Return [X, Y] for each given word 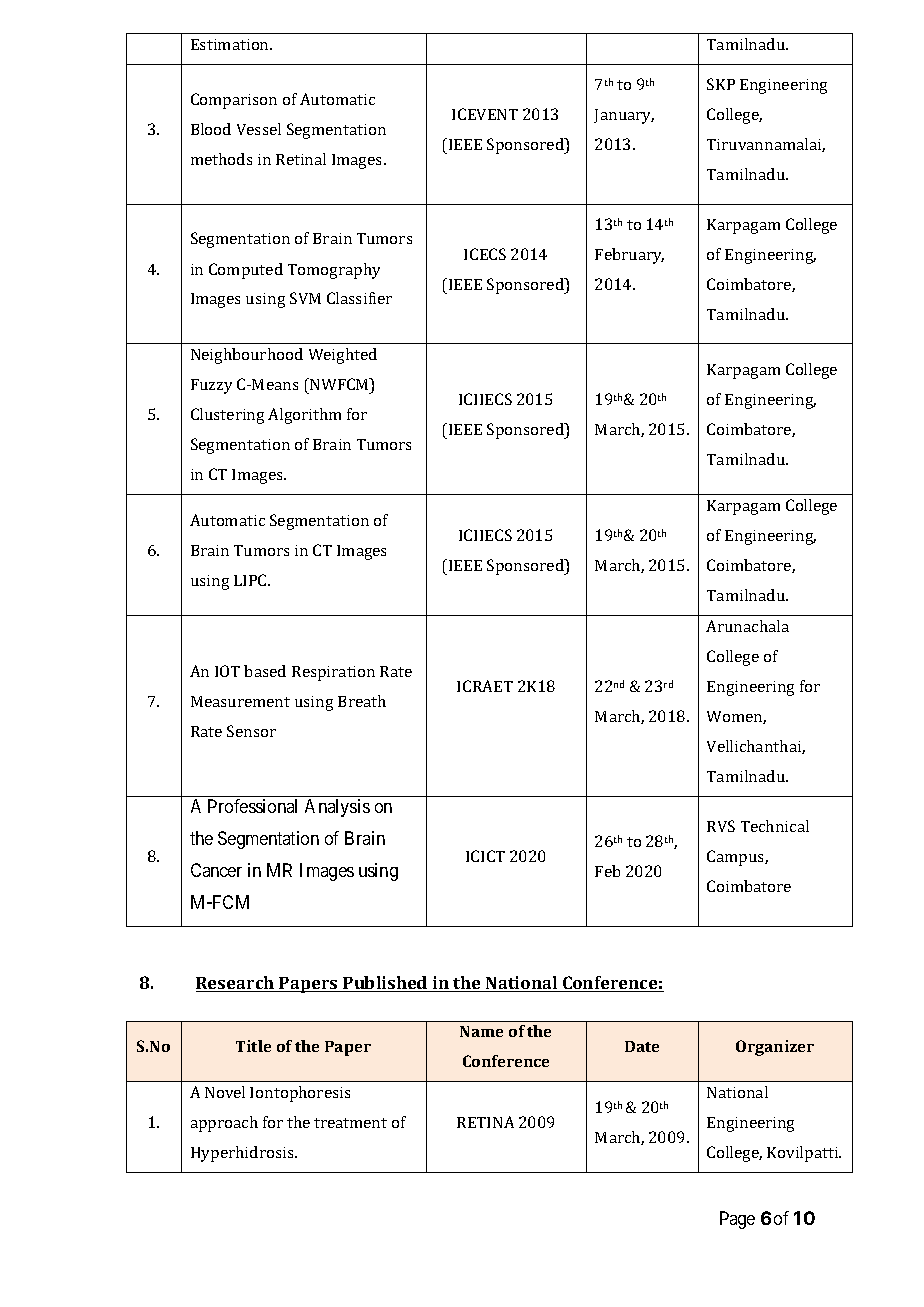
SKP [721, 84]
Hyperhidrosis [243, 1154]
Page [737, 1220]
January [624, 116]
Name [481, 1031]
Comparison [234, 101]
